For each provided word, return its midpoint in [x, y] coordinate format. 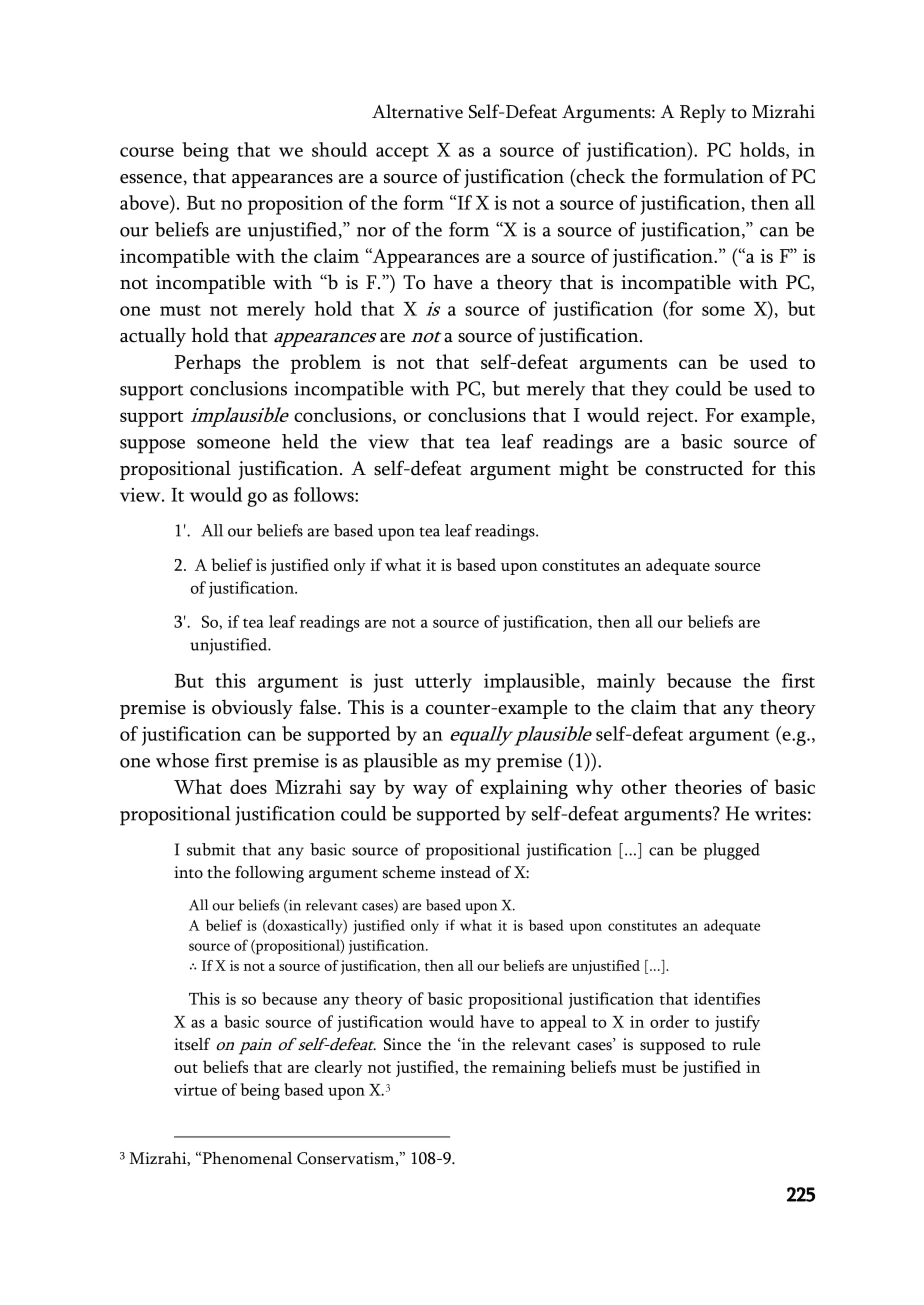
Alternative [417, 111]
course [147, 152]
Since [402, 1044]
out [186, 1068]
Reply [703, 113]
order [669, 1021]
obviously [252, 709]
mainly [626, 683]
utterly [443, 683]
